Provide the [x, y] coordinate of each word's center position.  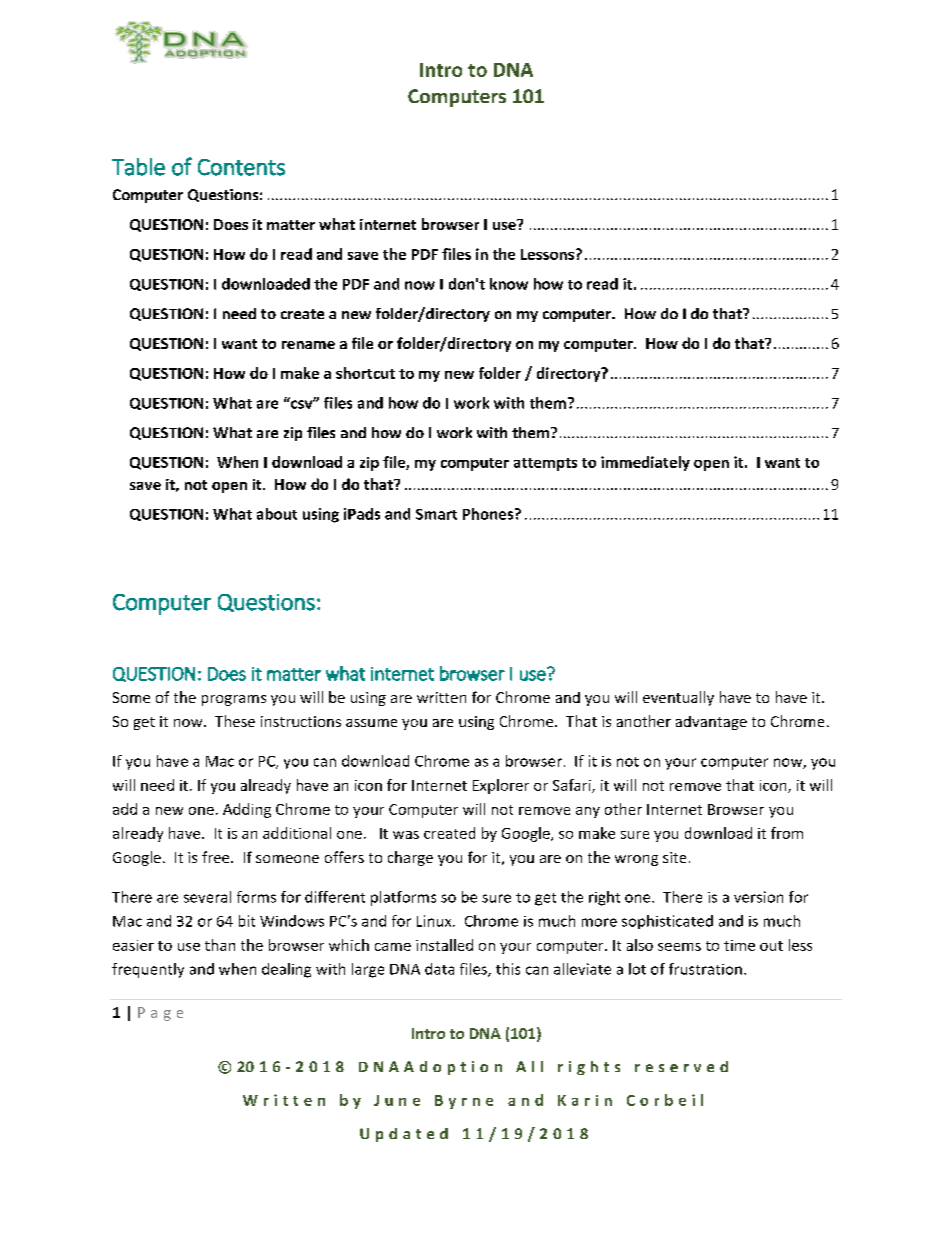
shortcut [365, 373]
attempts [545, 464]
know [509, 284]
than [220, 945]
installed [444, 945]
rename [308, 345]
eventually [678, 698]
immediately [645, 463]
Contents [241, 167]
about [277, 514]
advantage [711, 723]
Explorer [501, 786]
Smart [436, 514]
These [235, 721]
